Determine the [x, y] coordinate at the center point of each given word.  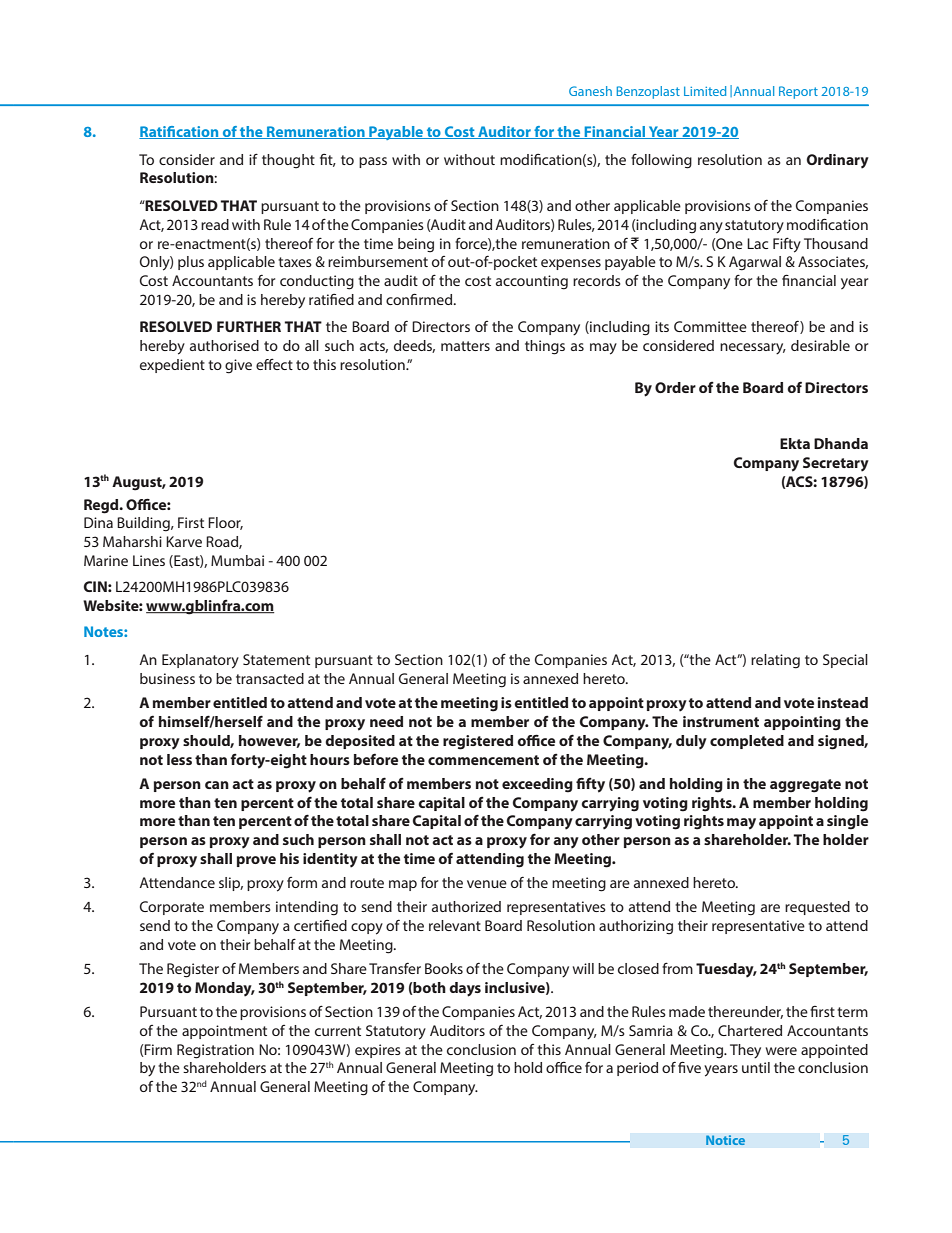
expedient [172, 366]
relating [775, 661]
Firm [157, 1050]
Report [798, 92]
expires [378, 1051]
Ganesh [590, 91]
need [386, 721]
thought [288, 161]
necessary [753, 349]
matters [465, 346]
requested [817, 908]
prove [256, 861]
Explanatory [200, 661]
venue [487, 884]
